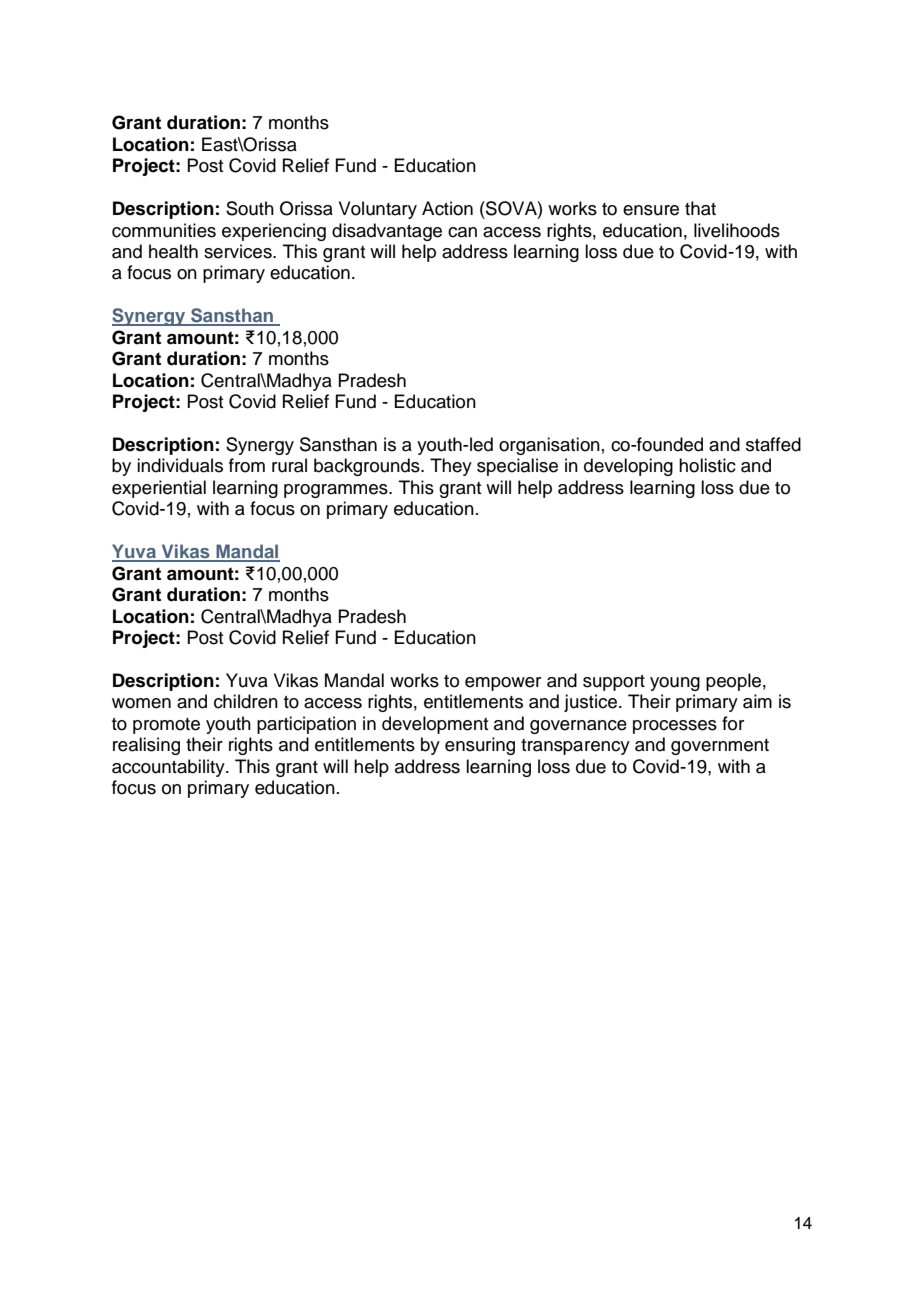  What do you see at coordinates (700, 208) in the page?
I see `that` at bounding box center [700, 208].
